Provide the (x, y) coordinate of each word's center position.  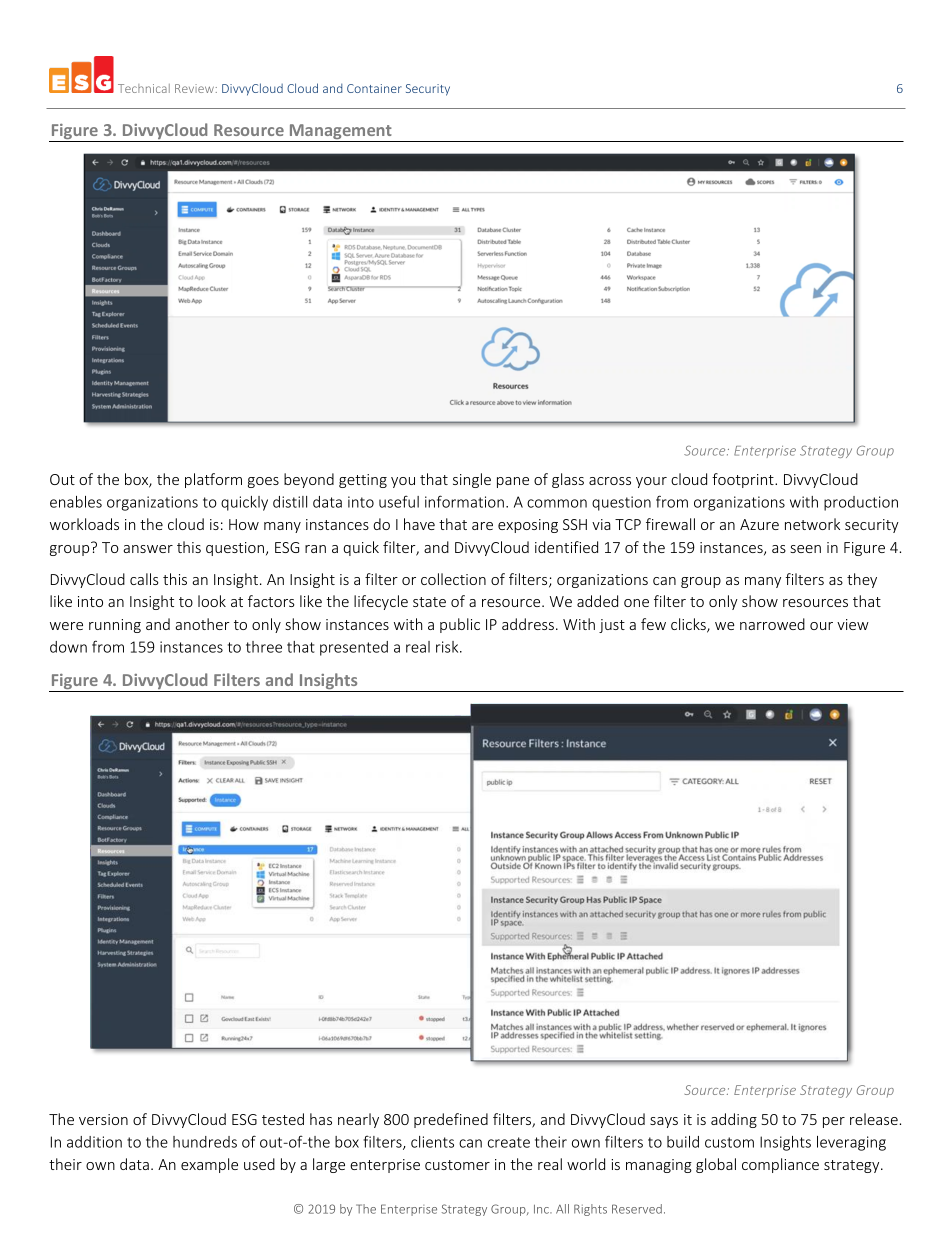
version (103, 1119)
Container (374, 88)
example (209, 1165)
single (472, 480)
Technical (144, 88)
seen (805, 549)
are (482, 526)
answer (148, 549)
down (68, 647)
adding (734, 1120)
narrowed (772, 624)
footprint (744, 480)
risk (448, 647)
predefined (451, 1120)
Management (340, 133)
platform (213, 480)
